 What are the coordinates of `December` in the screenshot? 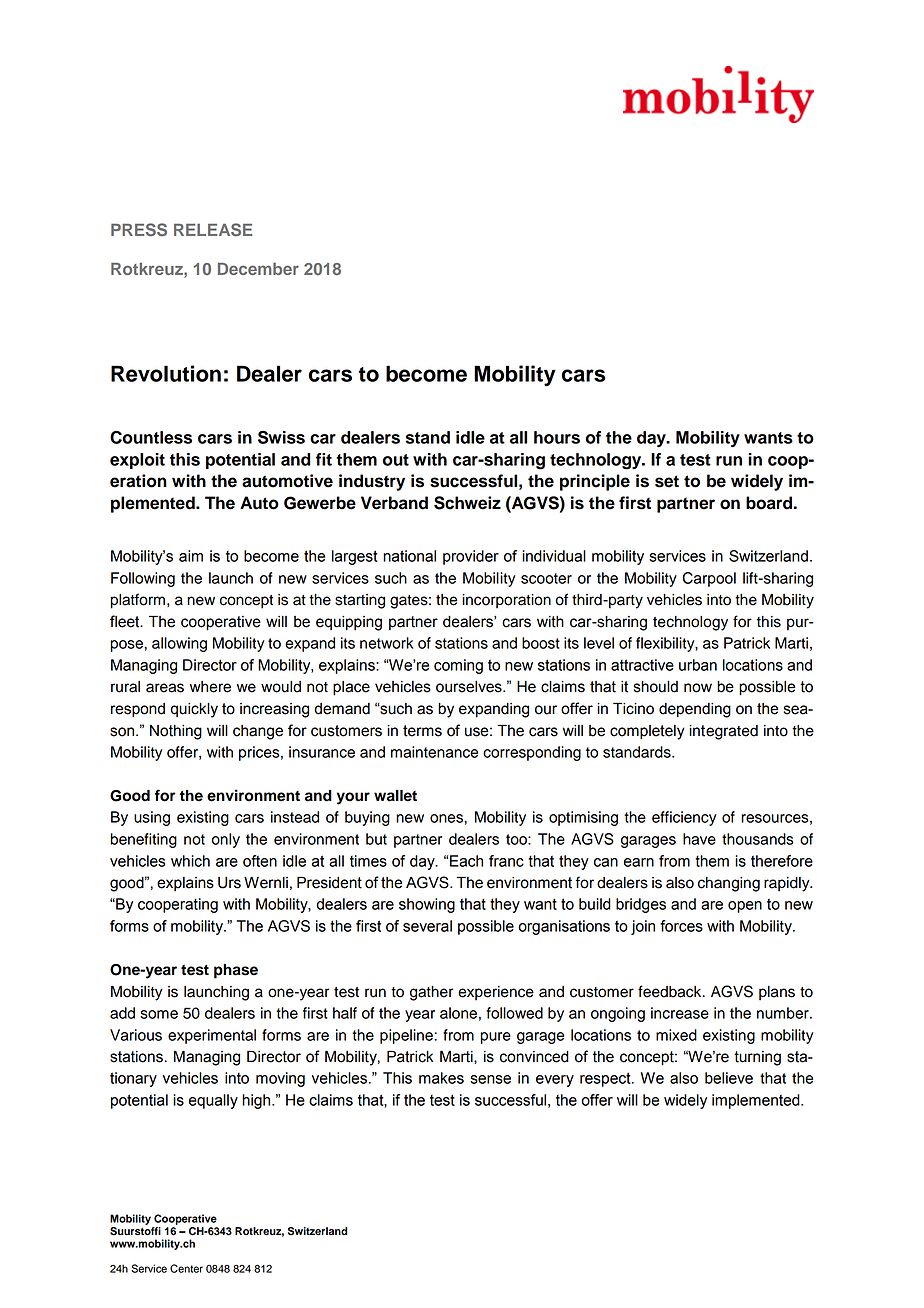 It's located at (258, 268).
